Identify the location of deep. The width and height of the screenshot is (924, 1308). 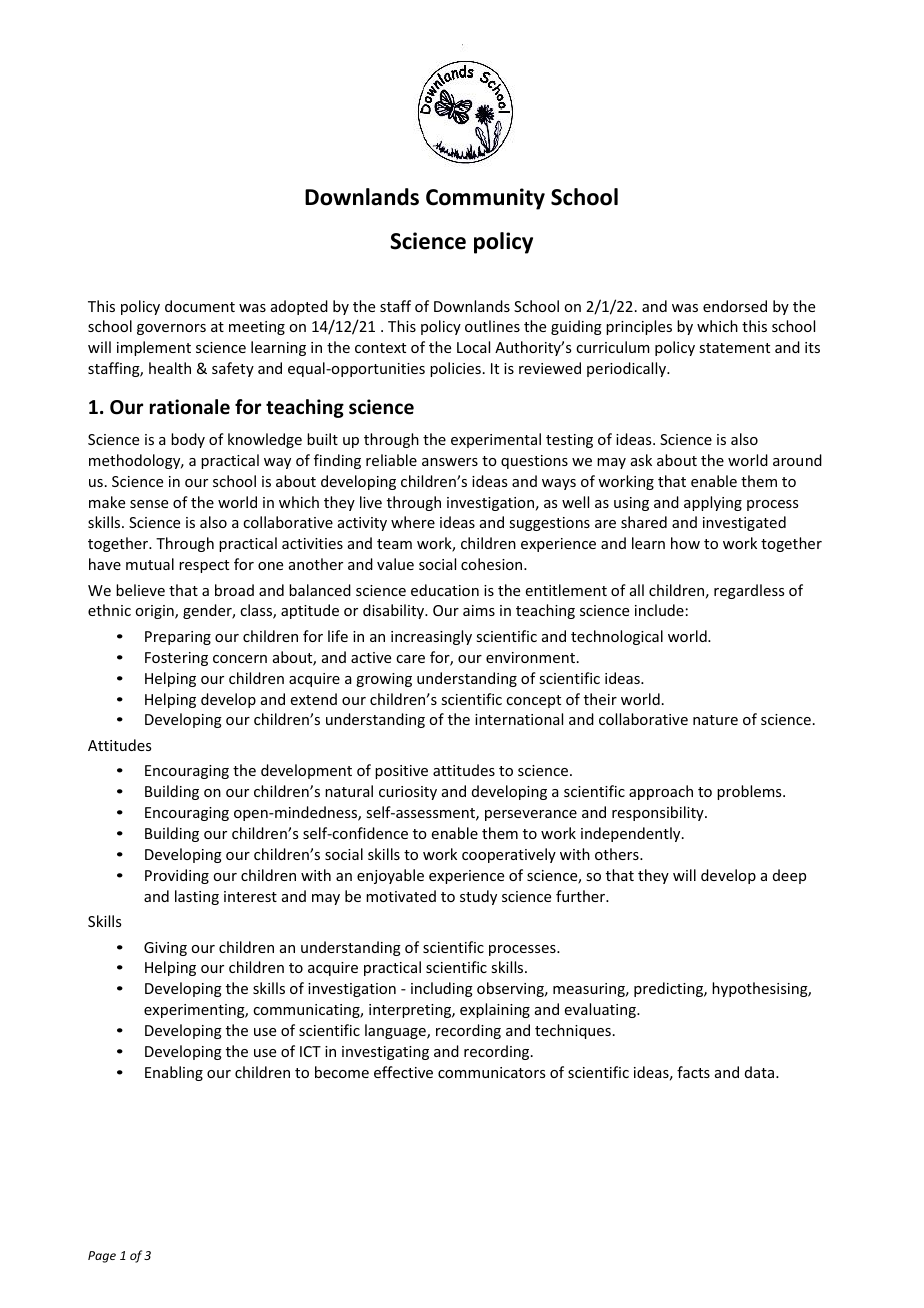
(789, 876).
